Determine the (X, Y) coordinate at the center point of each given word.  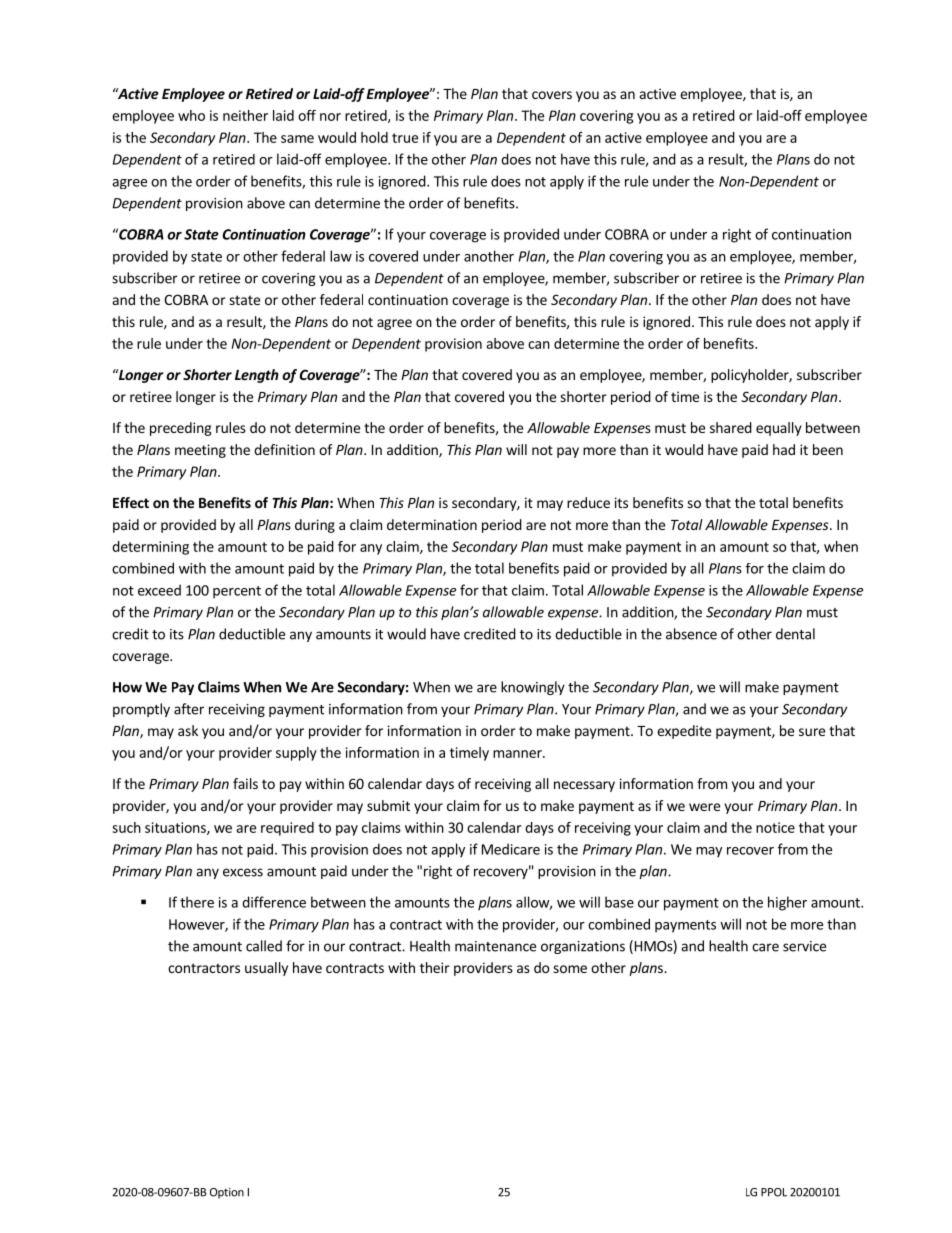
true (405, 138)
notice (775, 827)
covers (552, 95)
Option (227, 1193)
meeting (200, 451)
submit (388, 805)
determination (432, 524)
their (435, 967)
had (784, 449)
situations (176, 828)
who (191, 115)
